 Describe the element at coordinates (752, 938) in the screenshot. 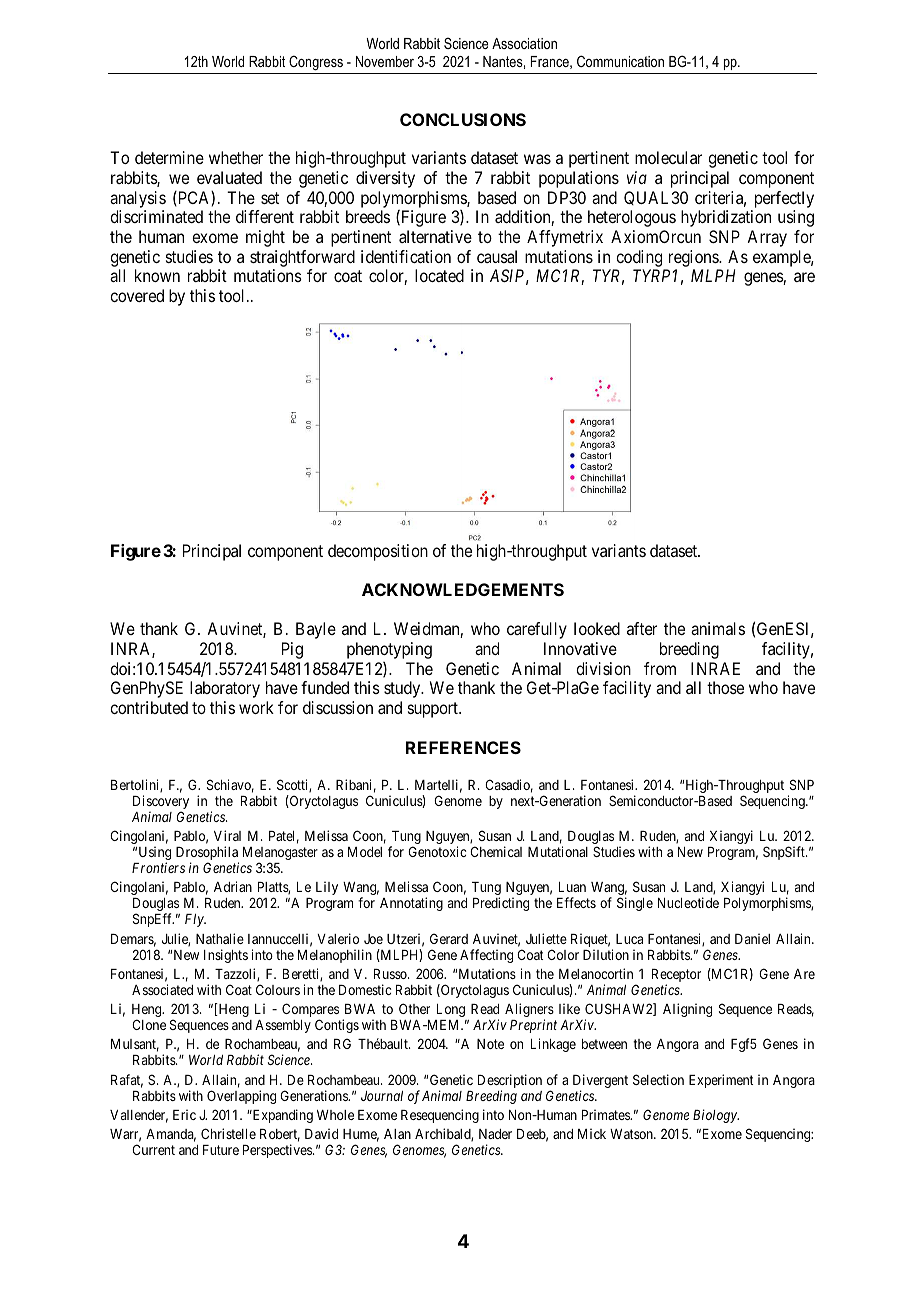

I see `Daniel` at that location.
